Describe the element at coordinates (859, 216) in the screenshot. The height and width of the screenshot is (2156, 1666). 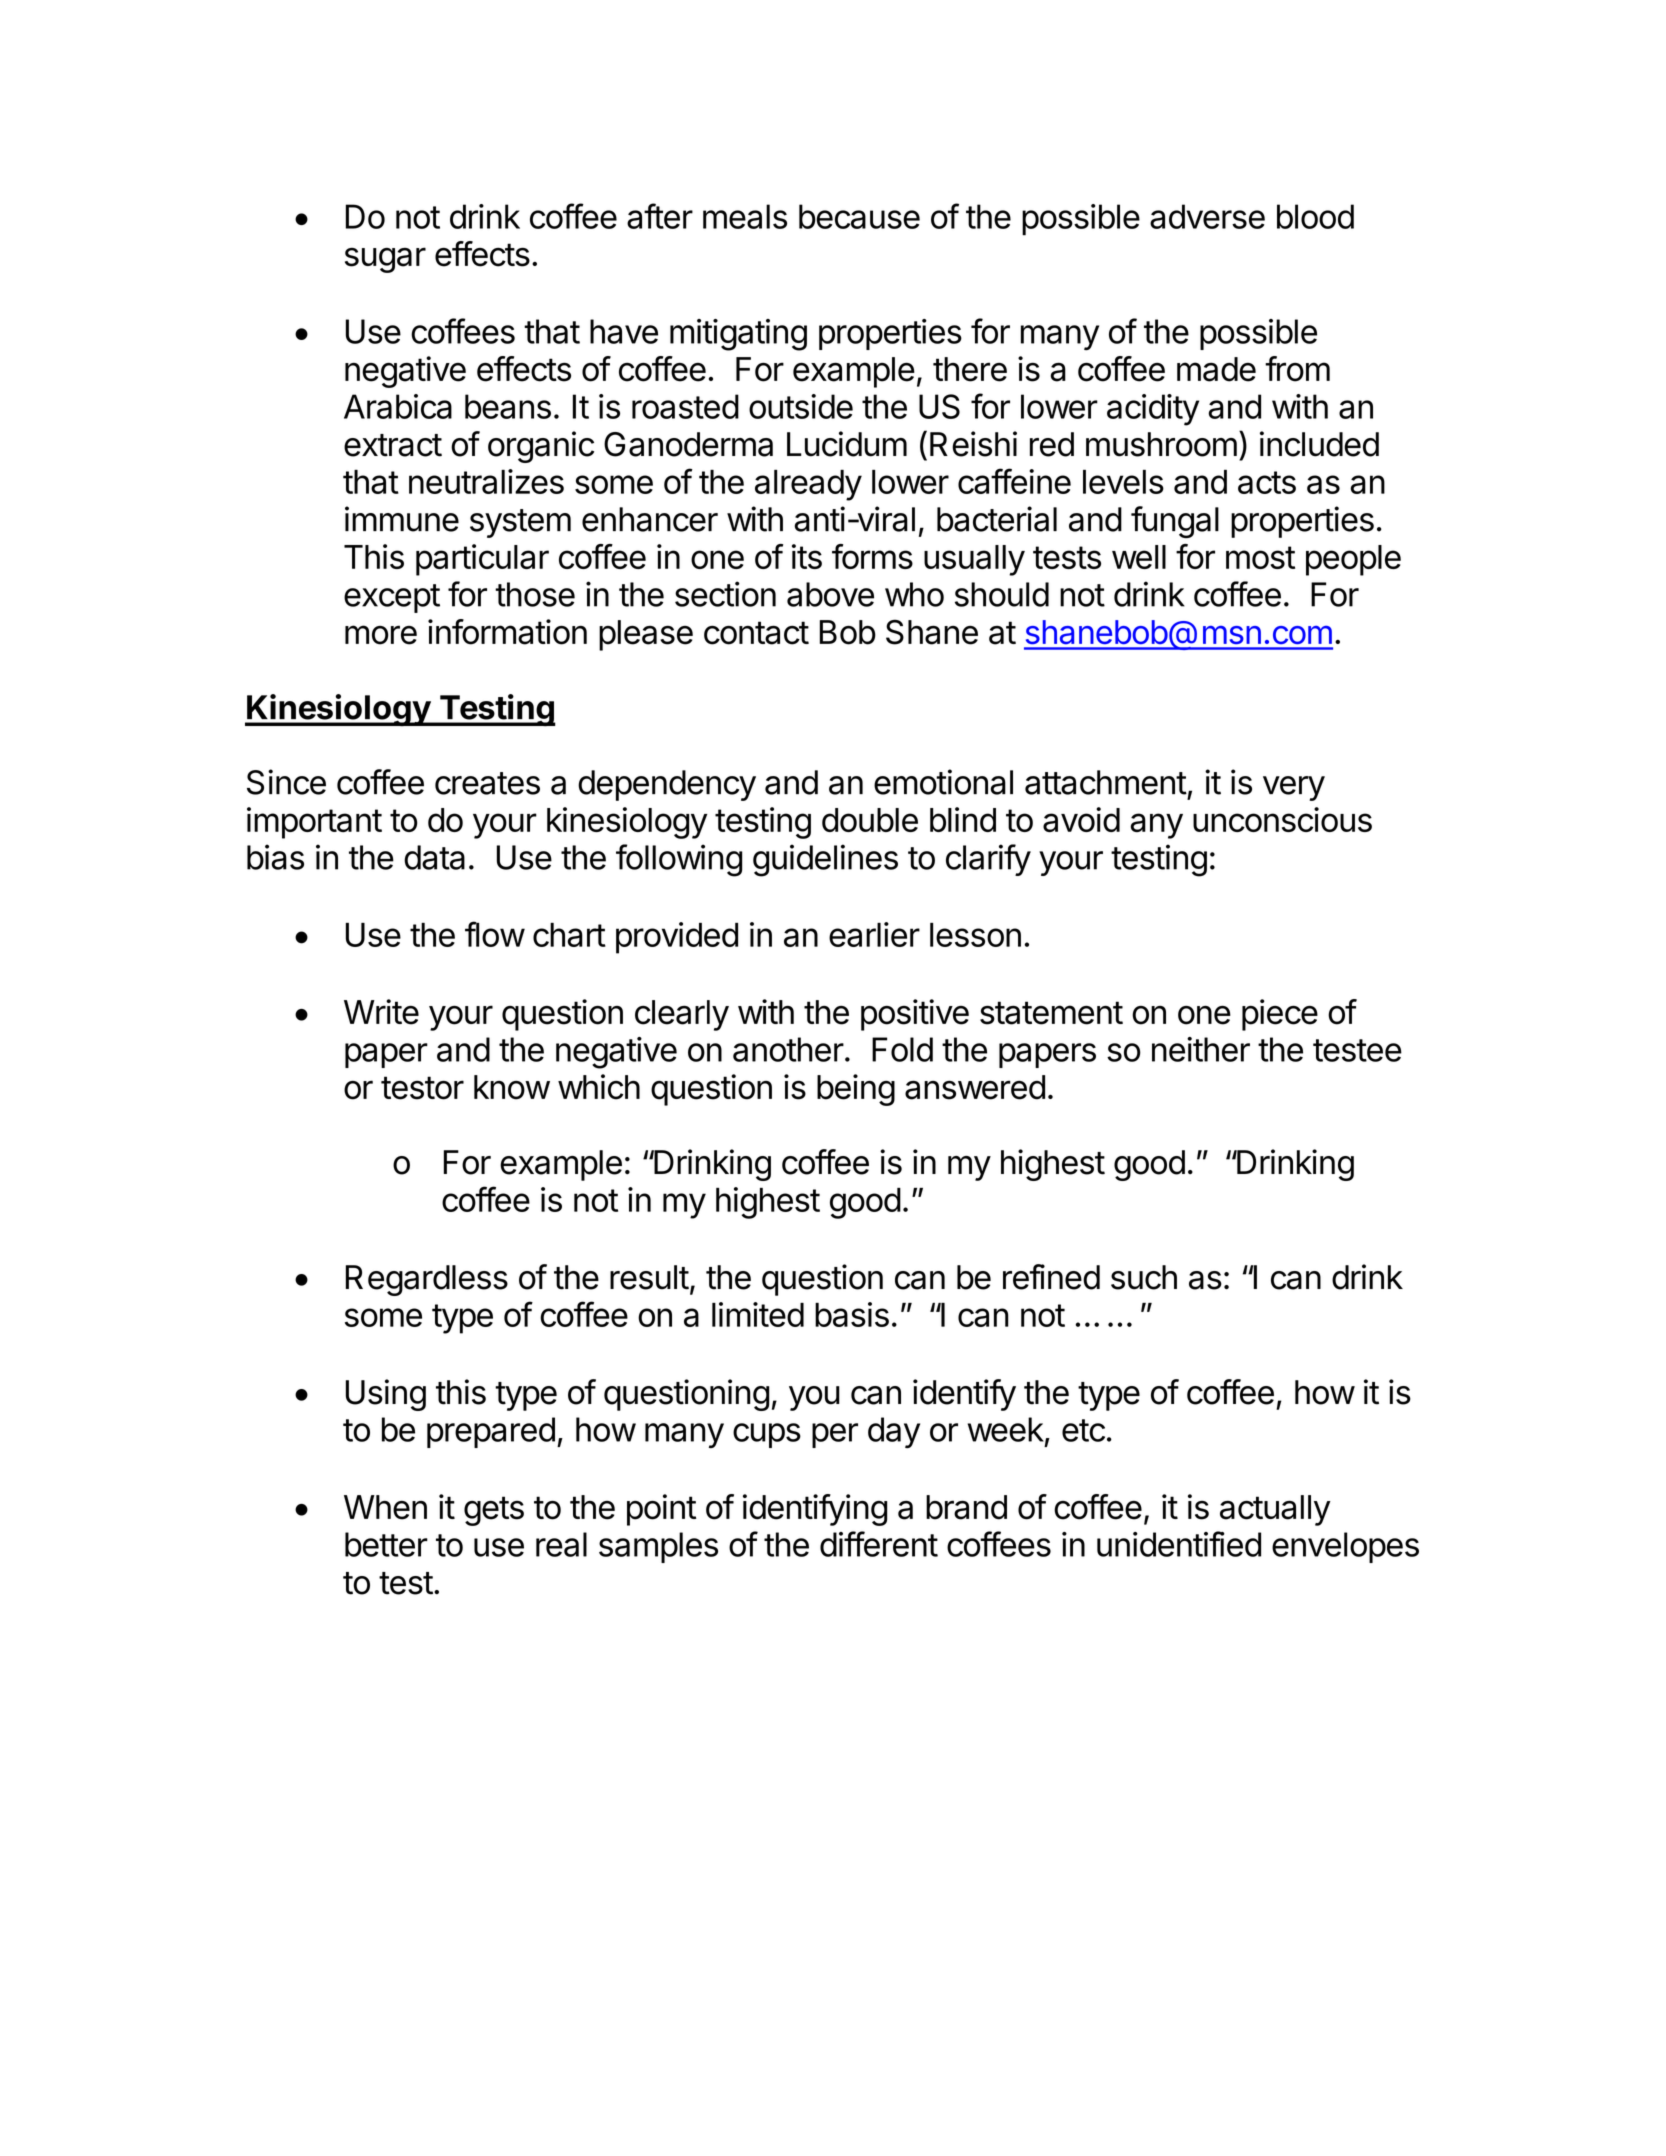
I see `because` at that location.
